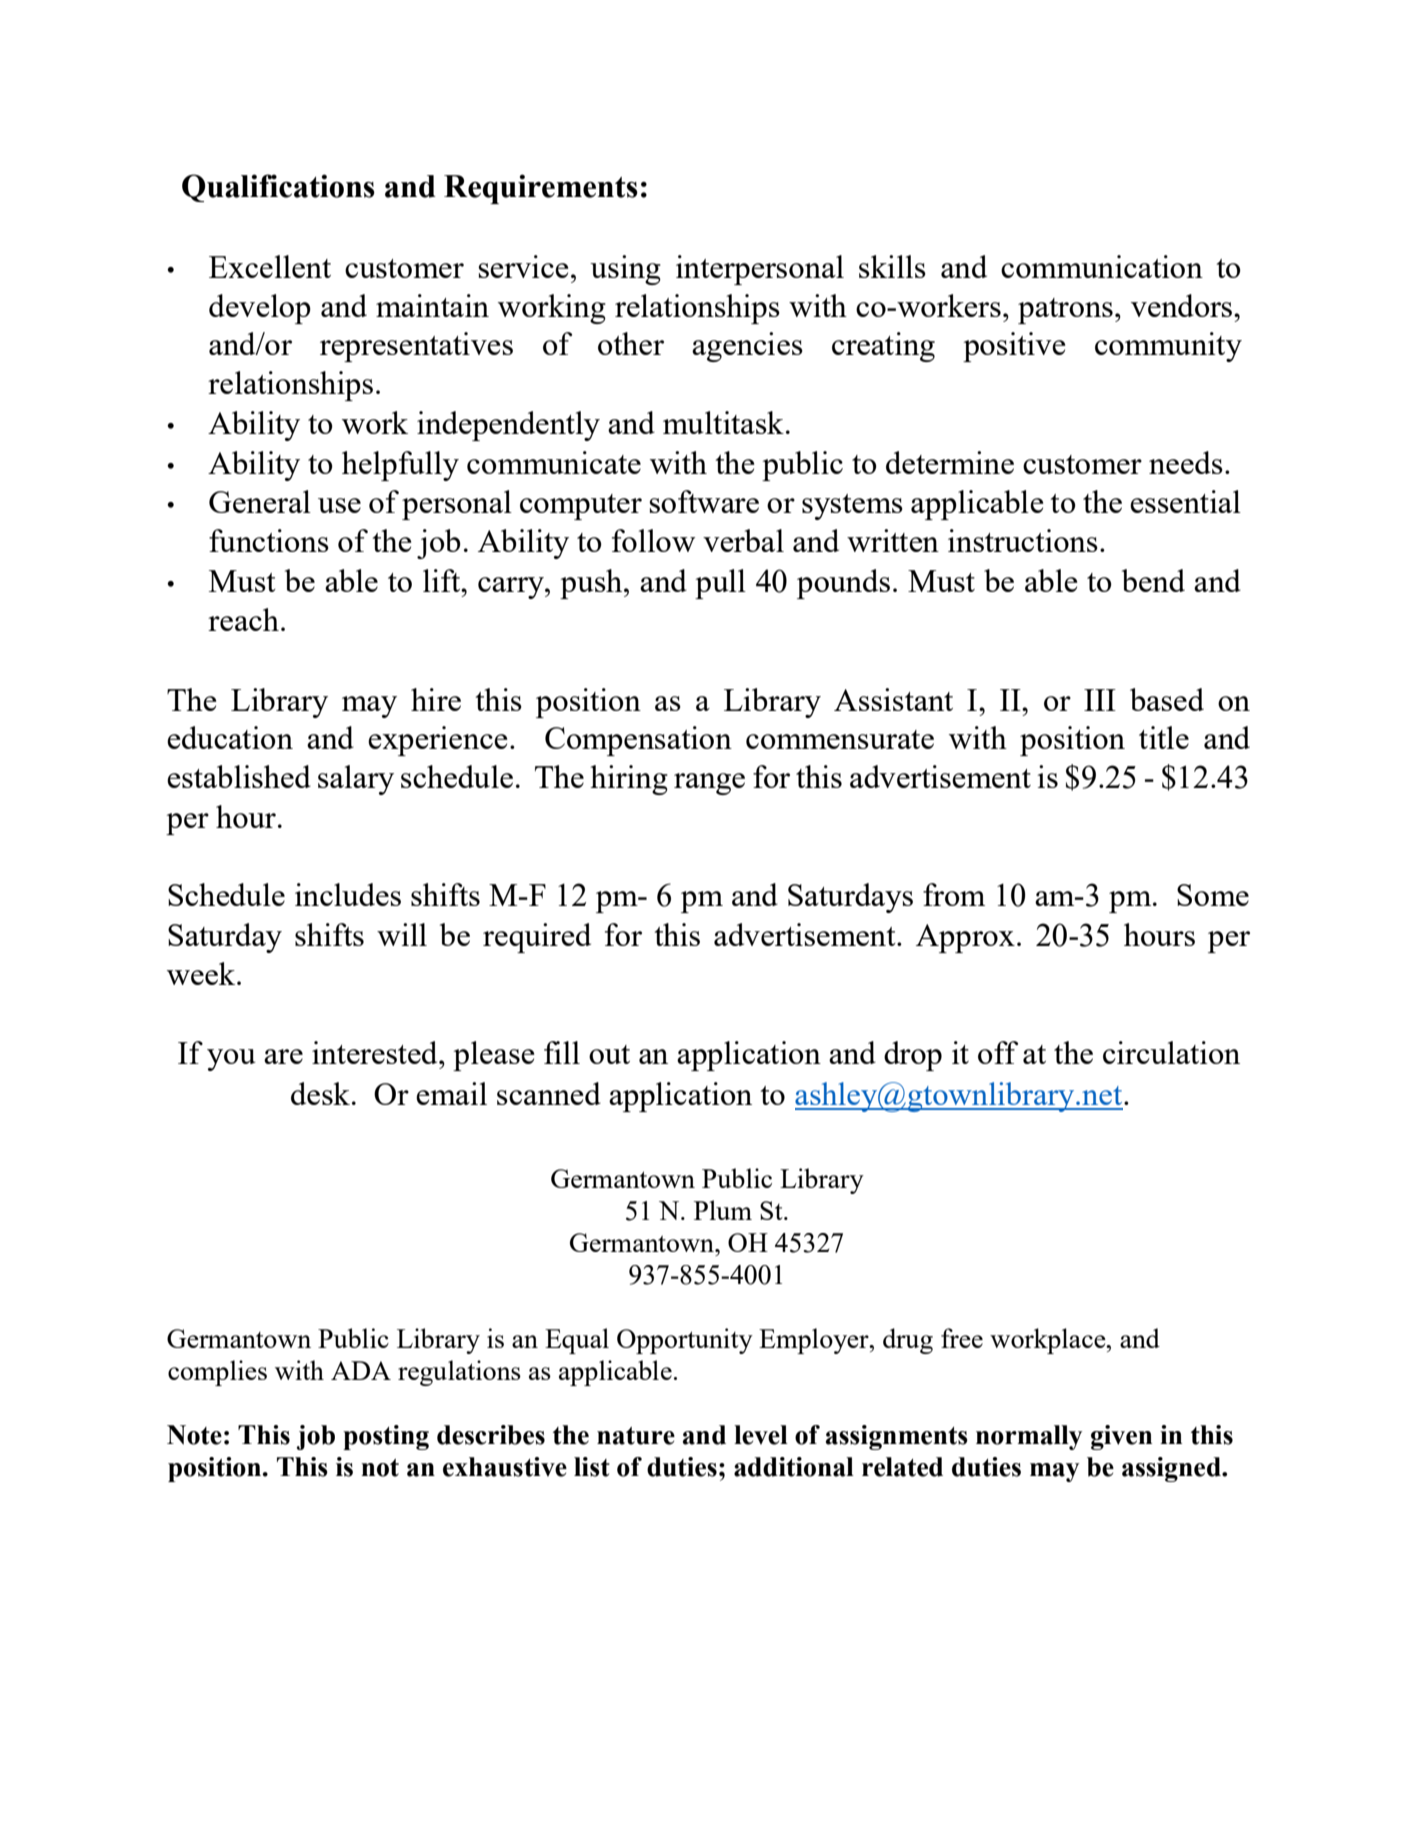  I want to click on using, so click(625, 270).
